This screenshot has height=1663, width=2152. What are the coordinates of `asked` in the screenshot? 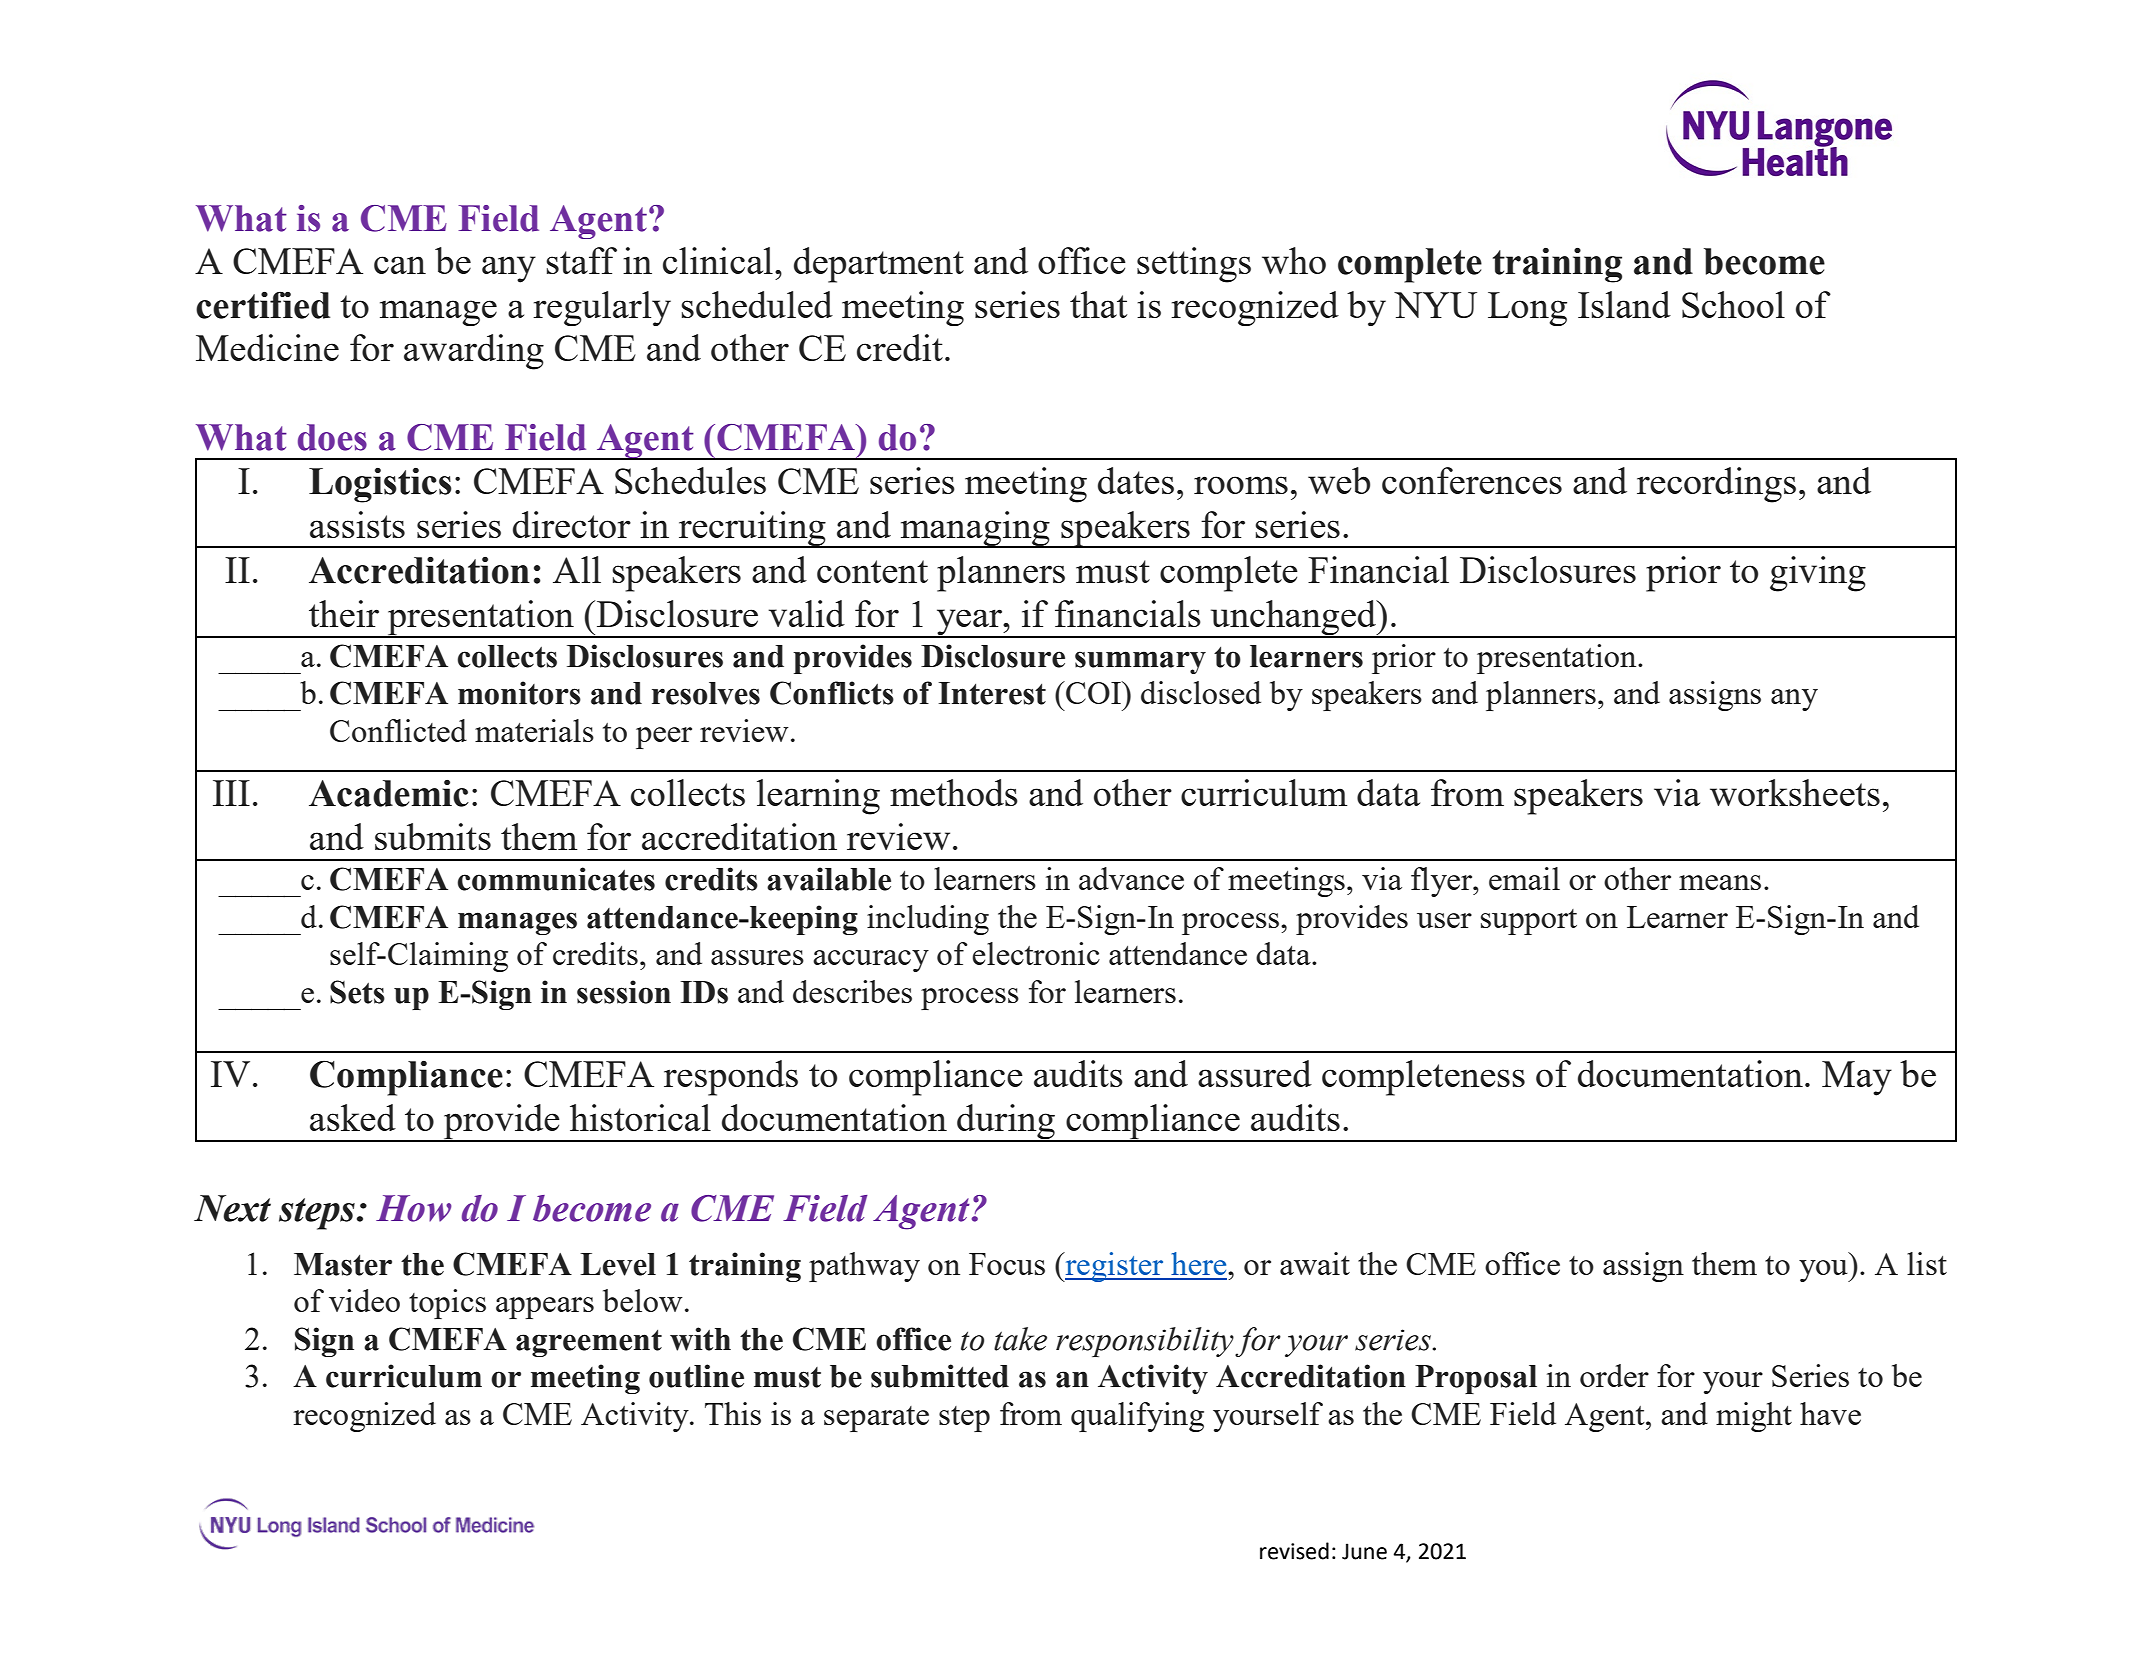 It's located at (353, 1117).
